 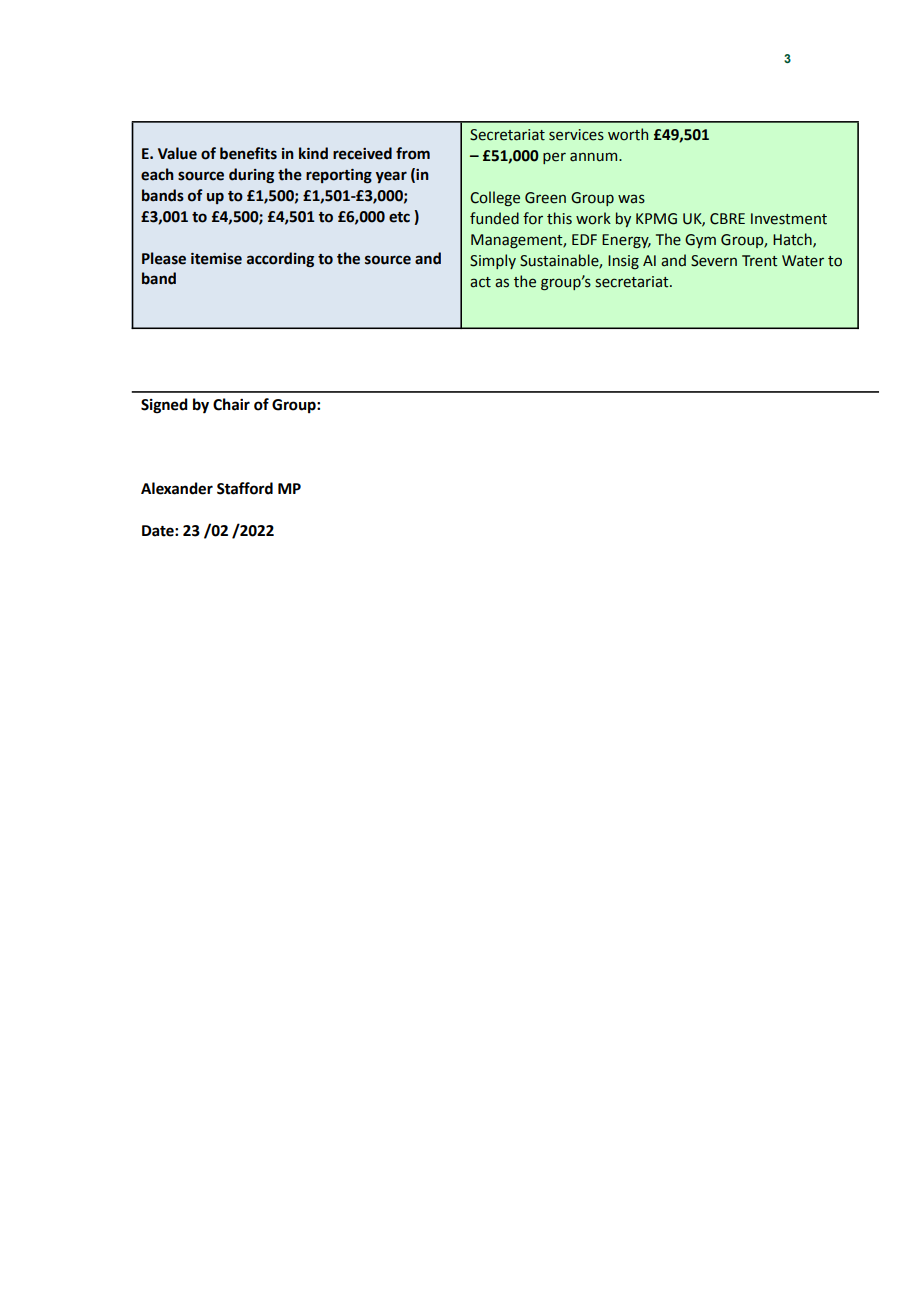 I want to click on Simply, so click(x=493, y=261).
